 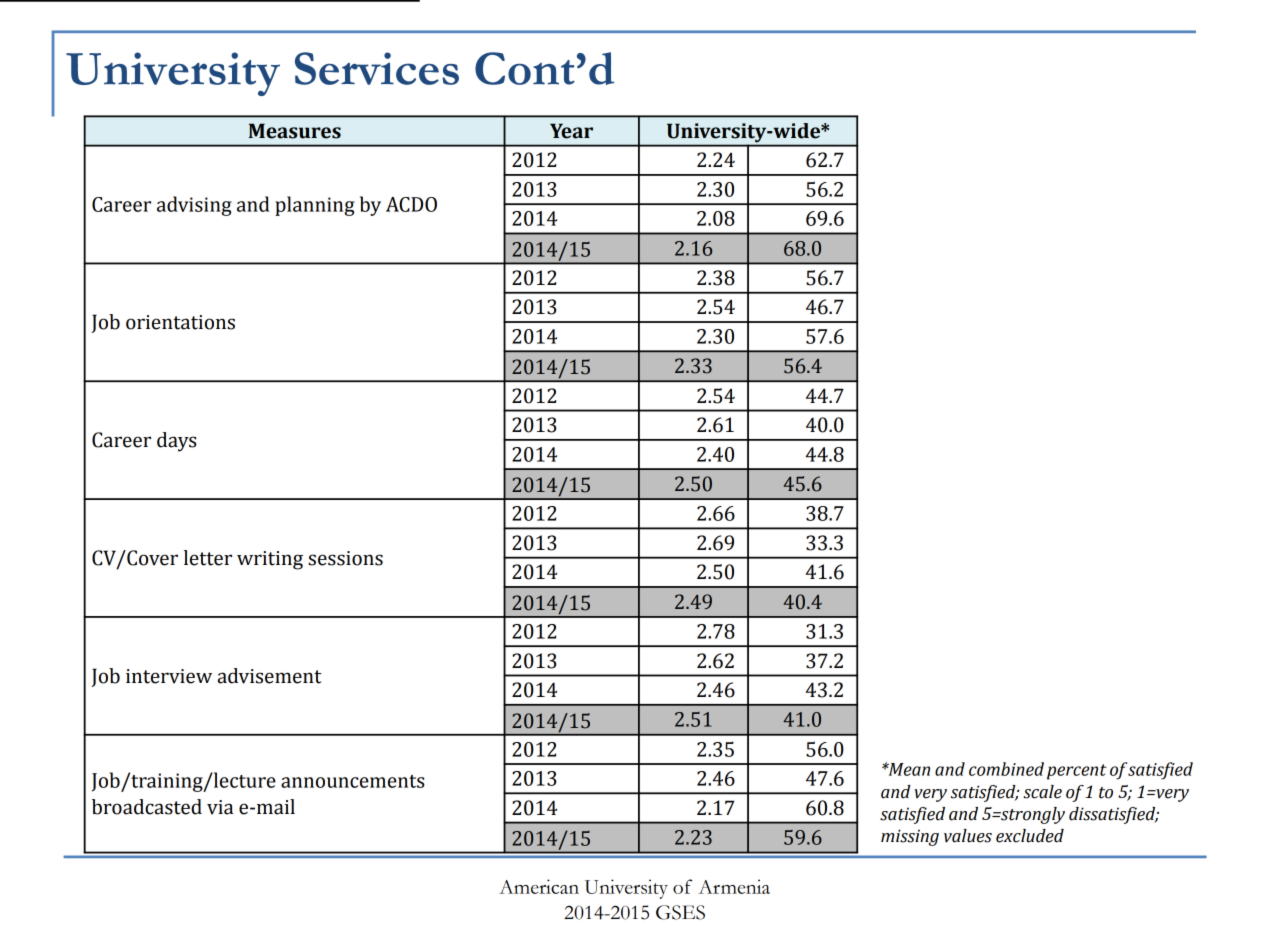 What do you see at coordinates (1006, 769) in the page?
I see `combined` at bounding box center [1006, 769].
